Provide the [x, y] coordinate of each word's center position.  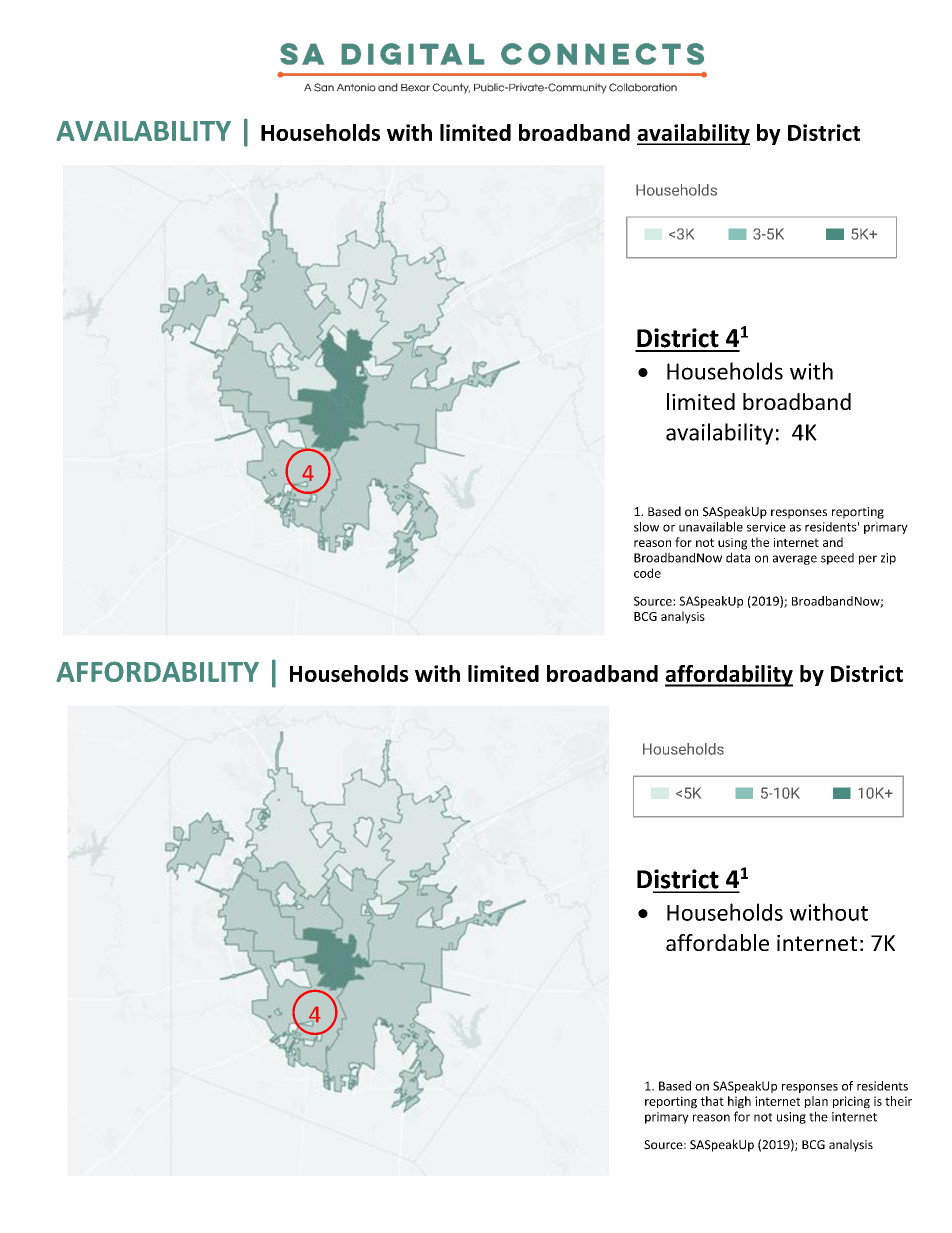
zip [888, 559]
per [868, 560]
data [738, 557]
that [712, 1101]
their [898, 1101]
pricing [851, 1102]
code [647, 573]
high [739, 1102]
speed [837, 559]
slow [646, 527]
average [795, 560]
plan [816, 1102]
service [766, 527]
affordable [717, 942]
